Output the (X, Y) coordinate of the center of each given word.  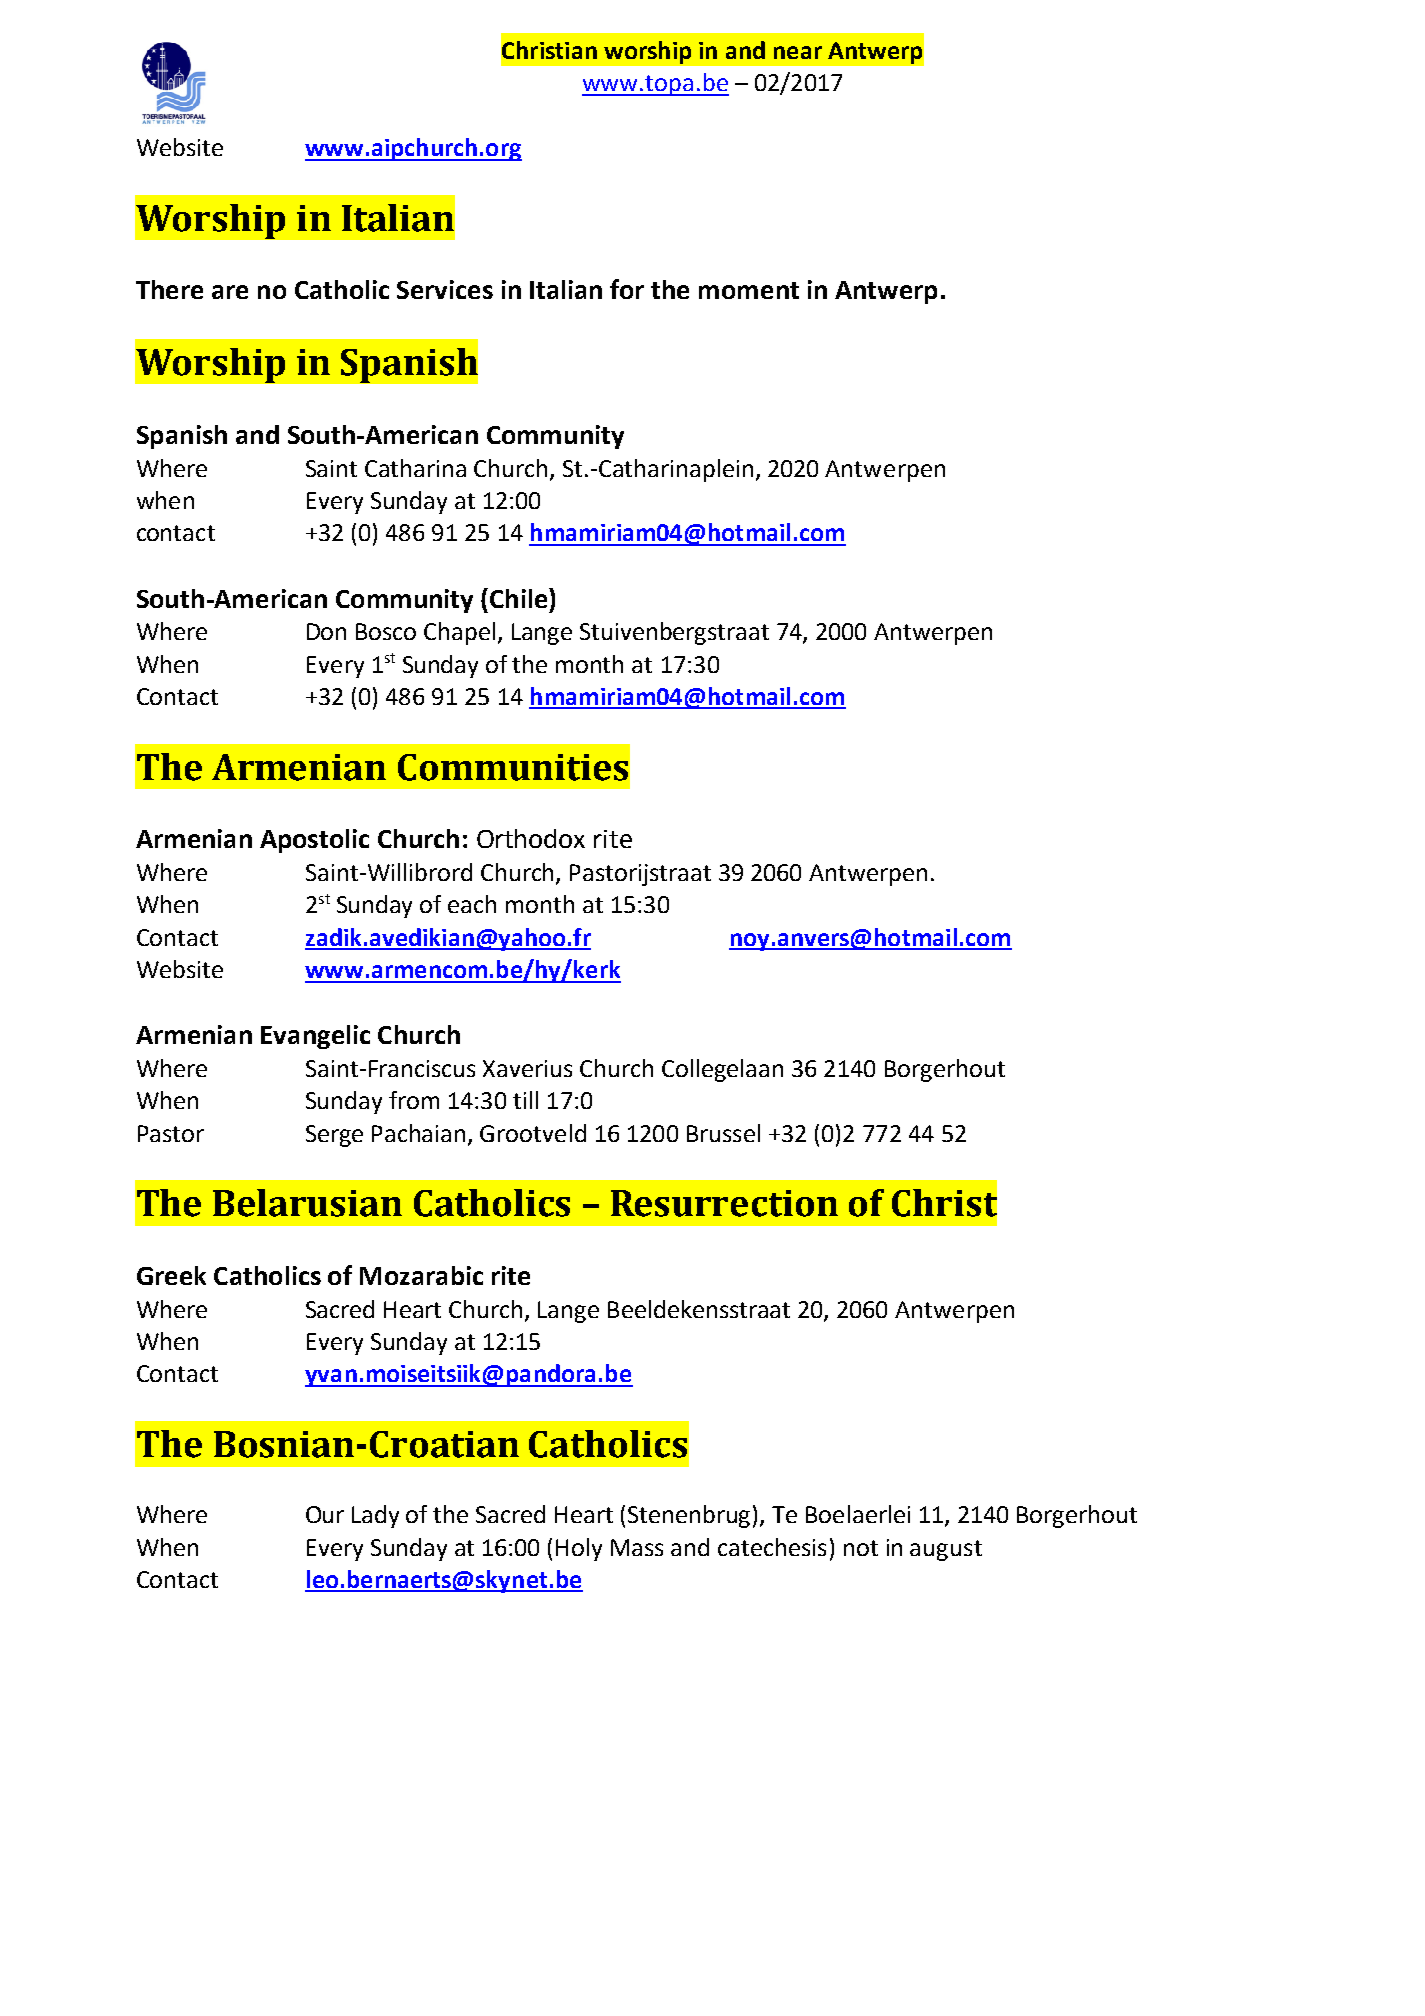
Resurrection (724, 1203)
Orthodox (531, 838)
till (525, 1100)
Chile (518, 598)
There (169, 289)
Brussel (723, 1133)
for (627, 289)
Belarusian (307, 1203)
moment (749, 290)
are (230, 292)
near (798, 52)
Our (325, 1514)
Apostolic (314, 841)
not (861, 1548)
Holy (579, 1549)
